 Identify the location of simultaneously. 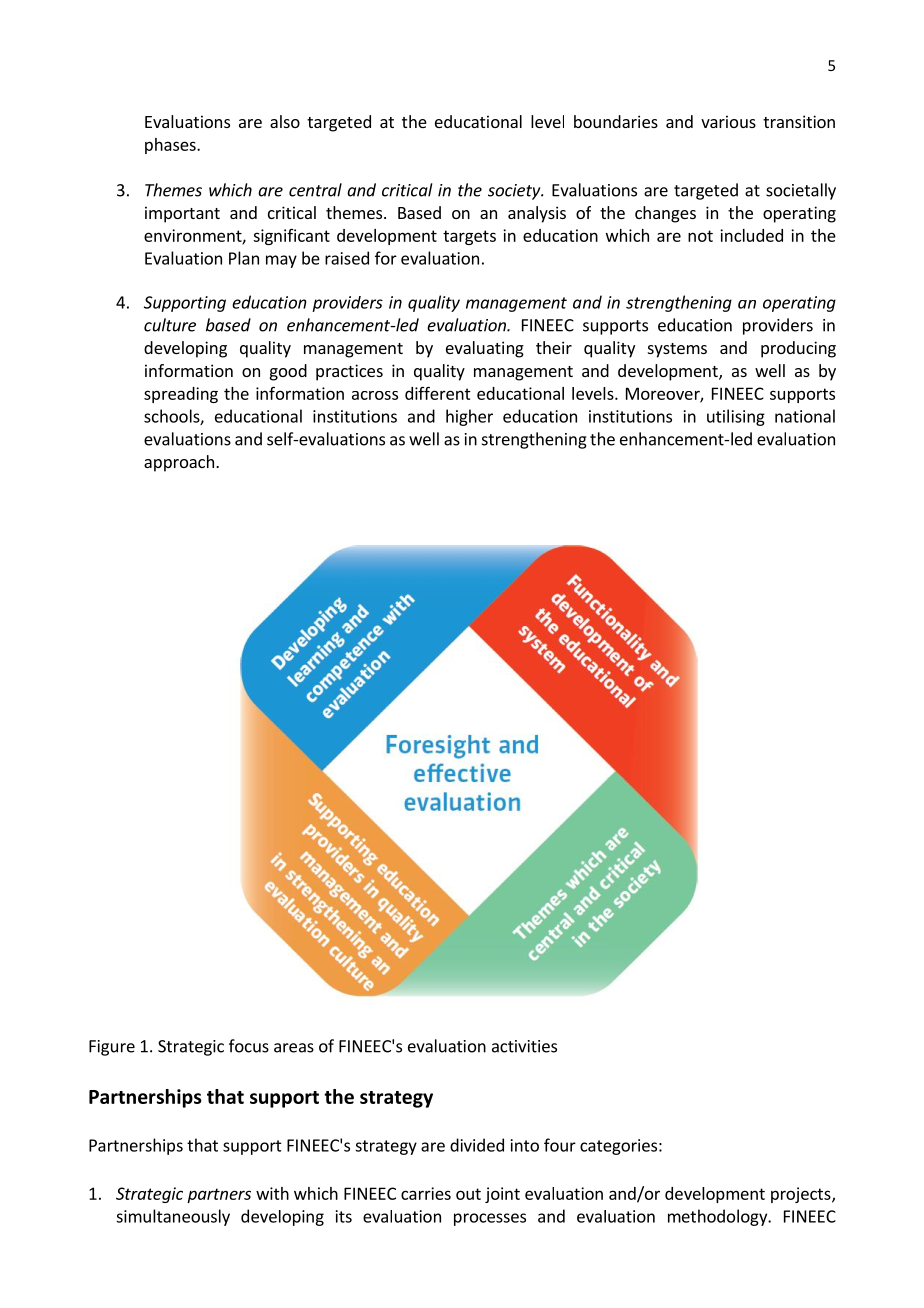
(173, 1217).
